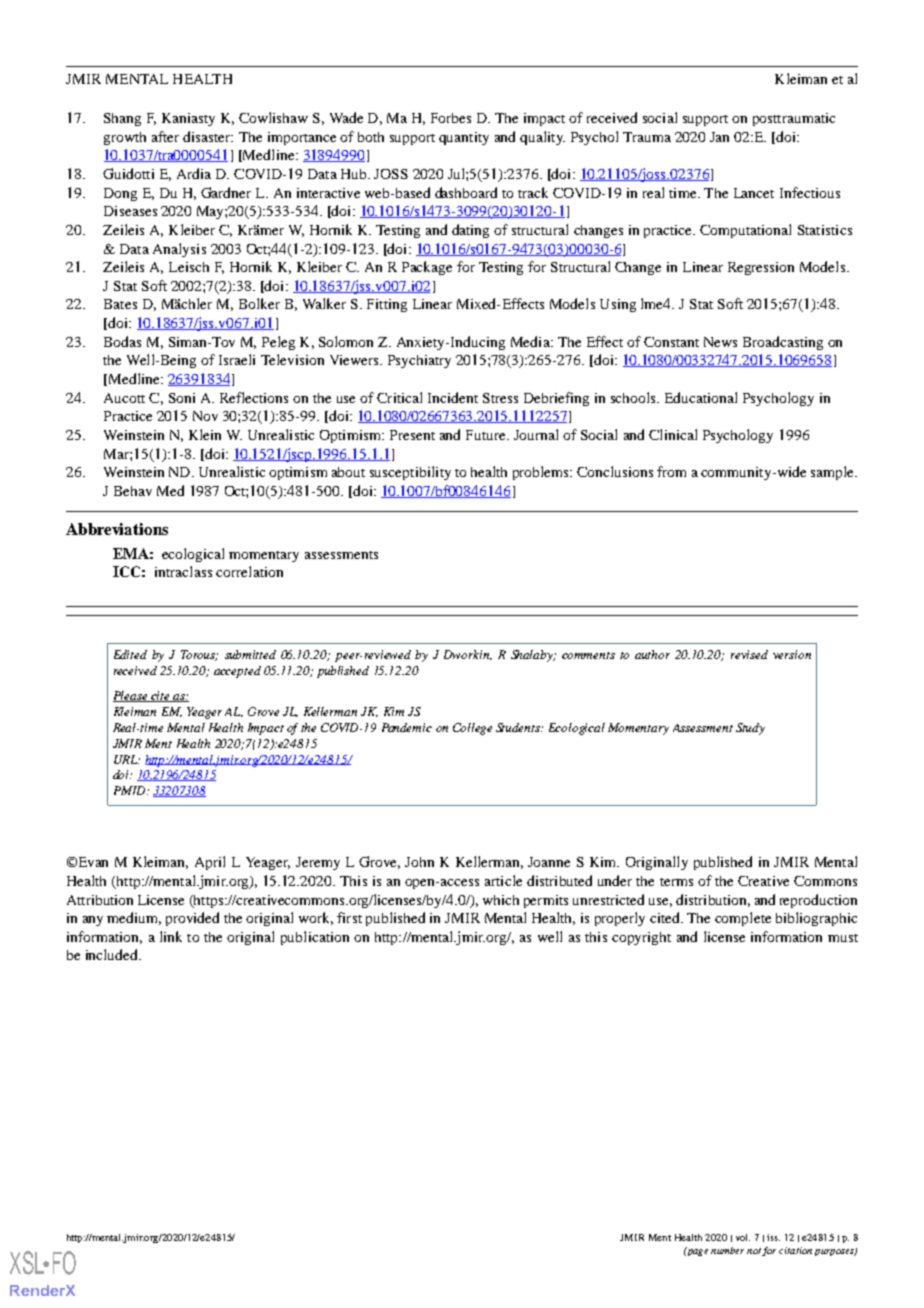 The width and height of the screenshot is (924, 1308). I want to click on Jan, so click(719, 137).
